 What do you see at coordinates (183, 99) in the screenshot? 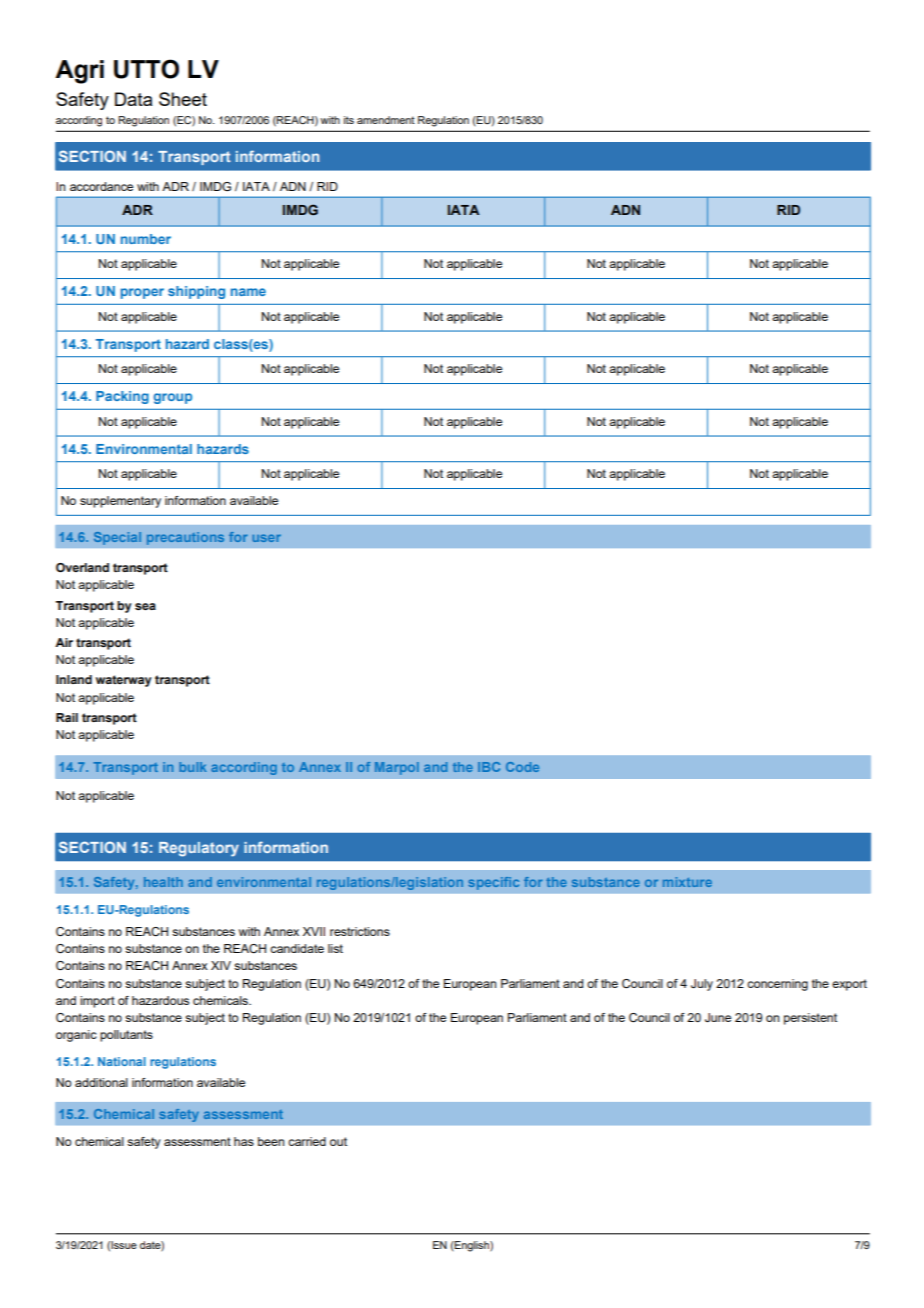
I see `Sheet` at bounding box center [183, 99].
